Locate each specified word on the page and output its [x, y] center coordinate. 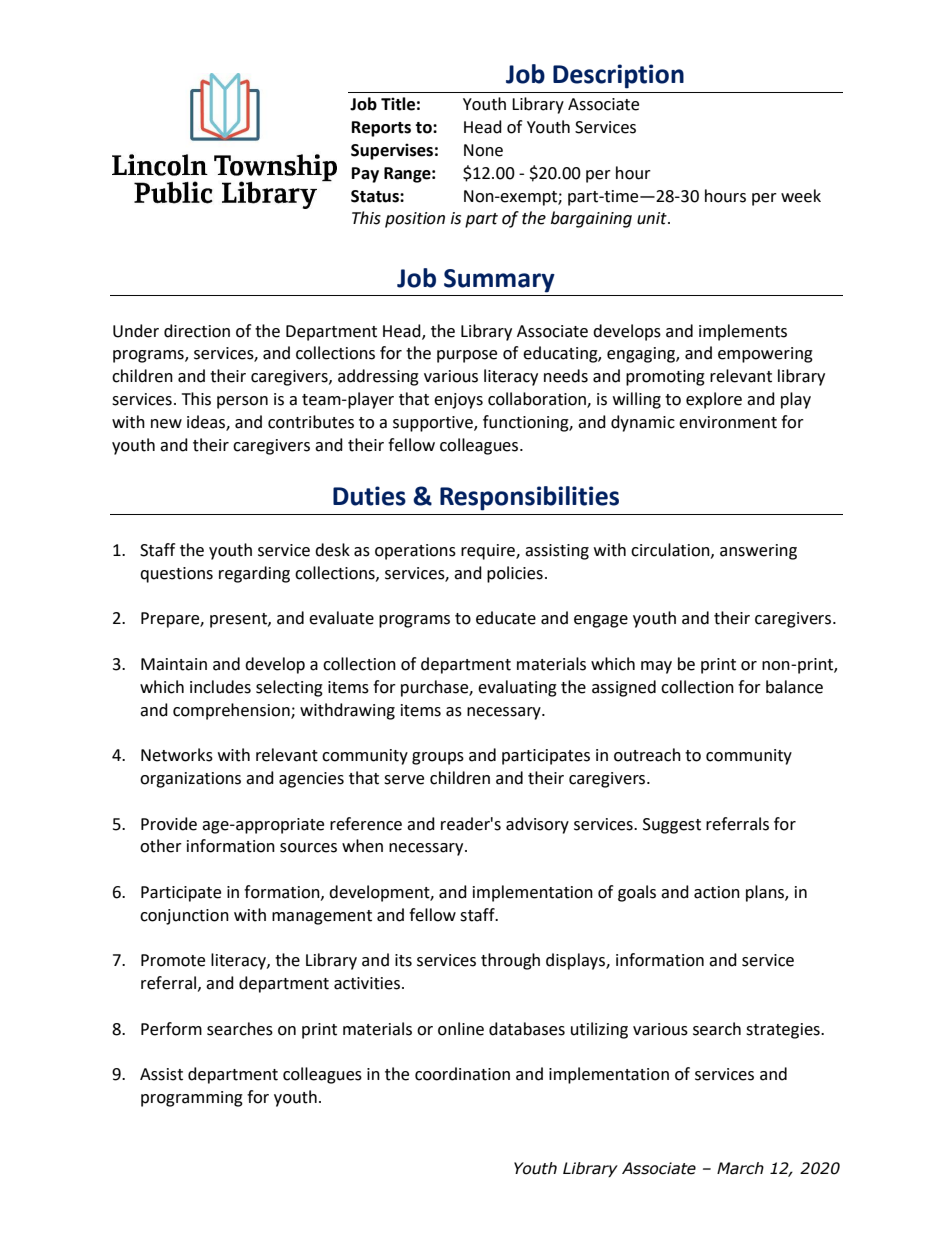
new [166, 424]
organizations [190, 780]
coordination [462, 1074]
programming [192, 1099]
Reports [381, 129]
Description [618, 76]
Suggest [672, 826]
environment [728, 422]
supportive [434, 424]
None [483, 150]
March [740, 1168]
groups [438, 758]
